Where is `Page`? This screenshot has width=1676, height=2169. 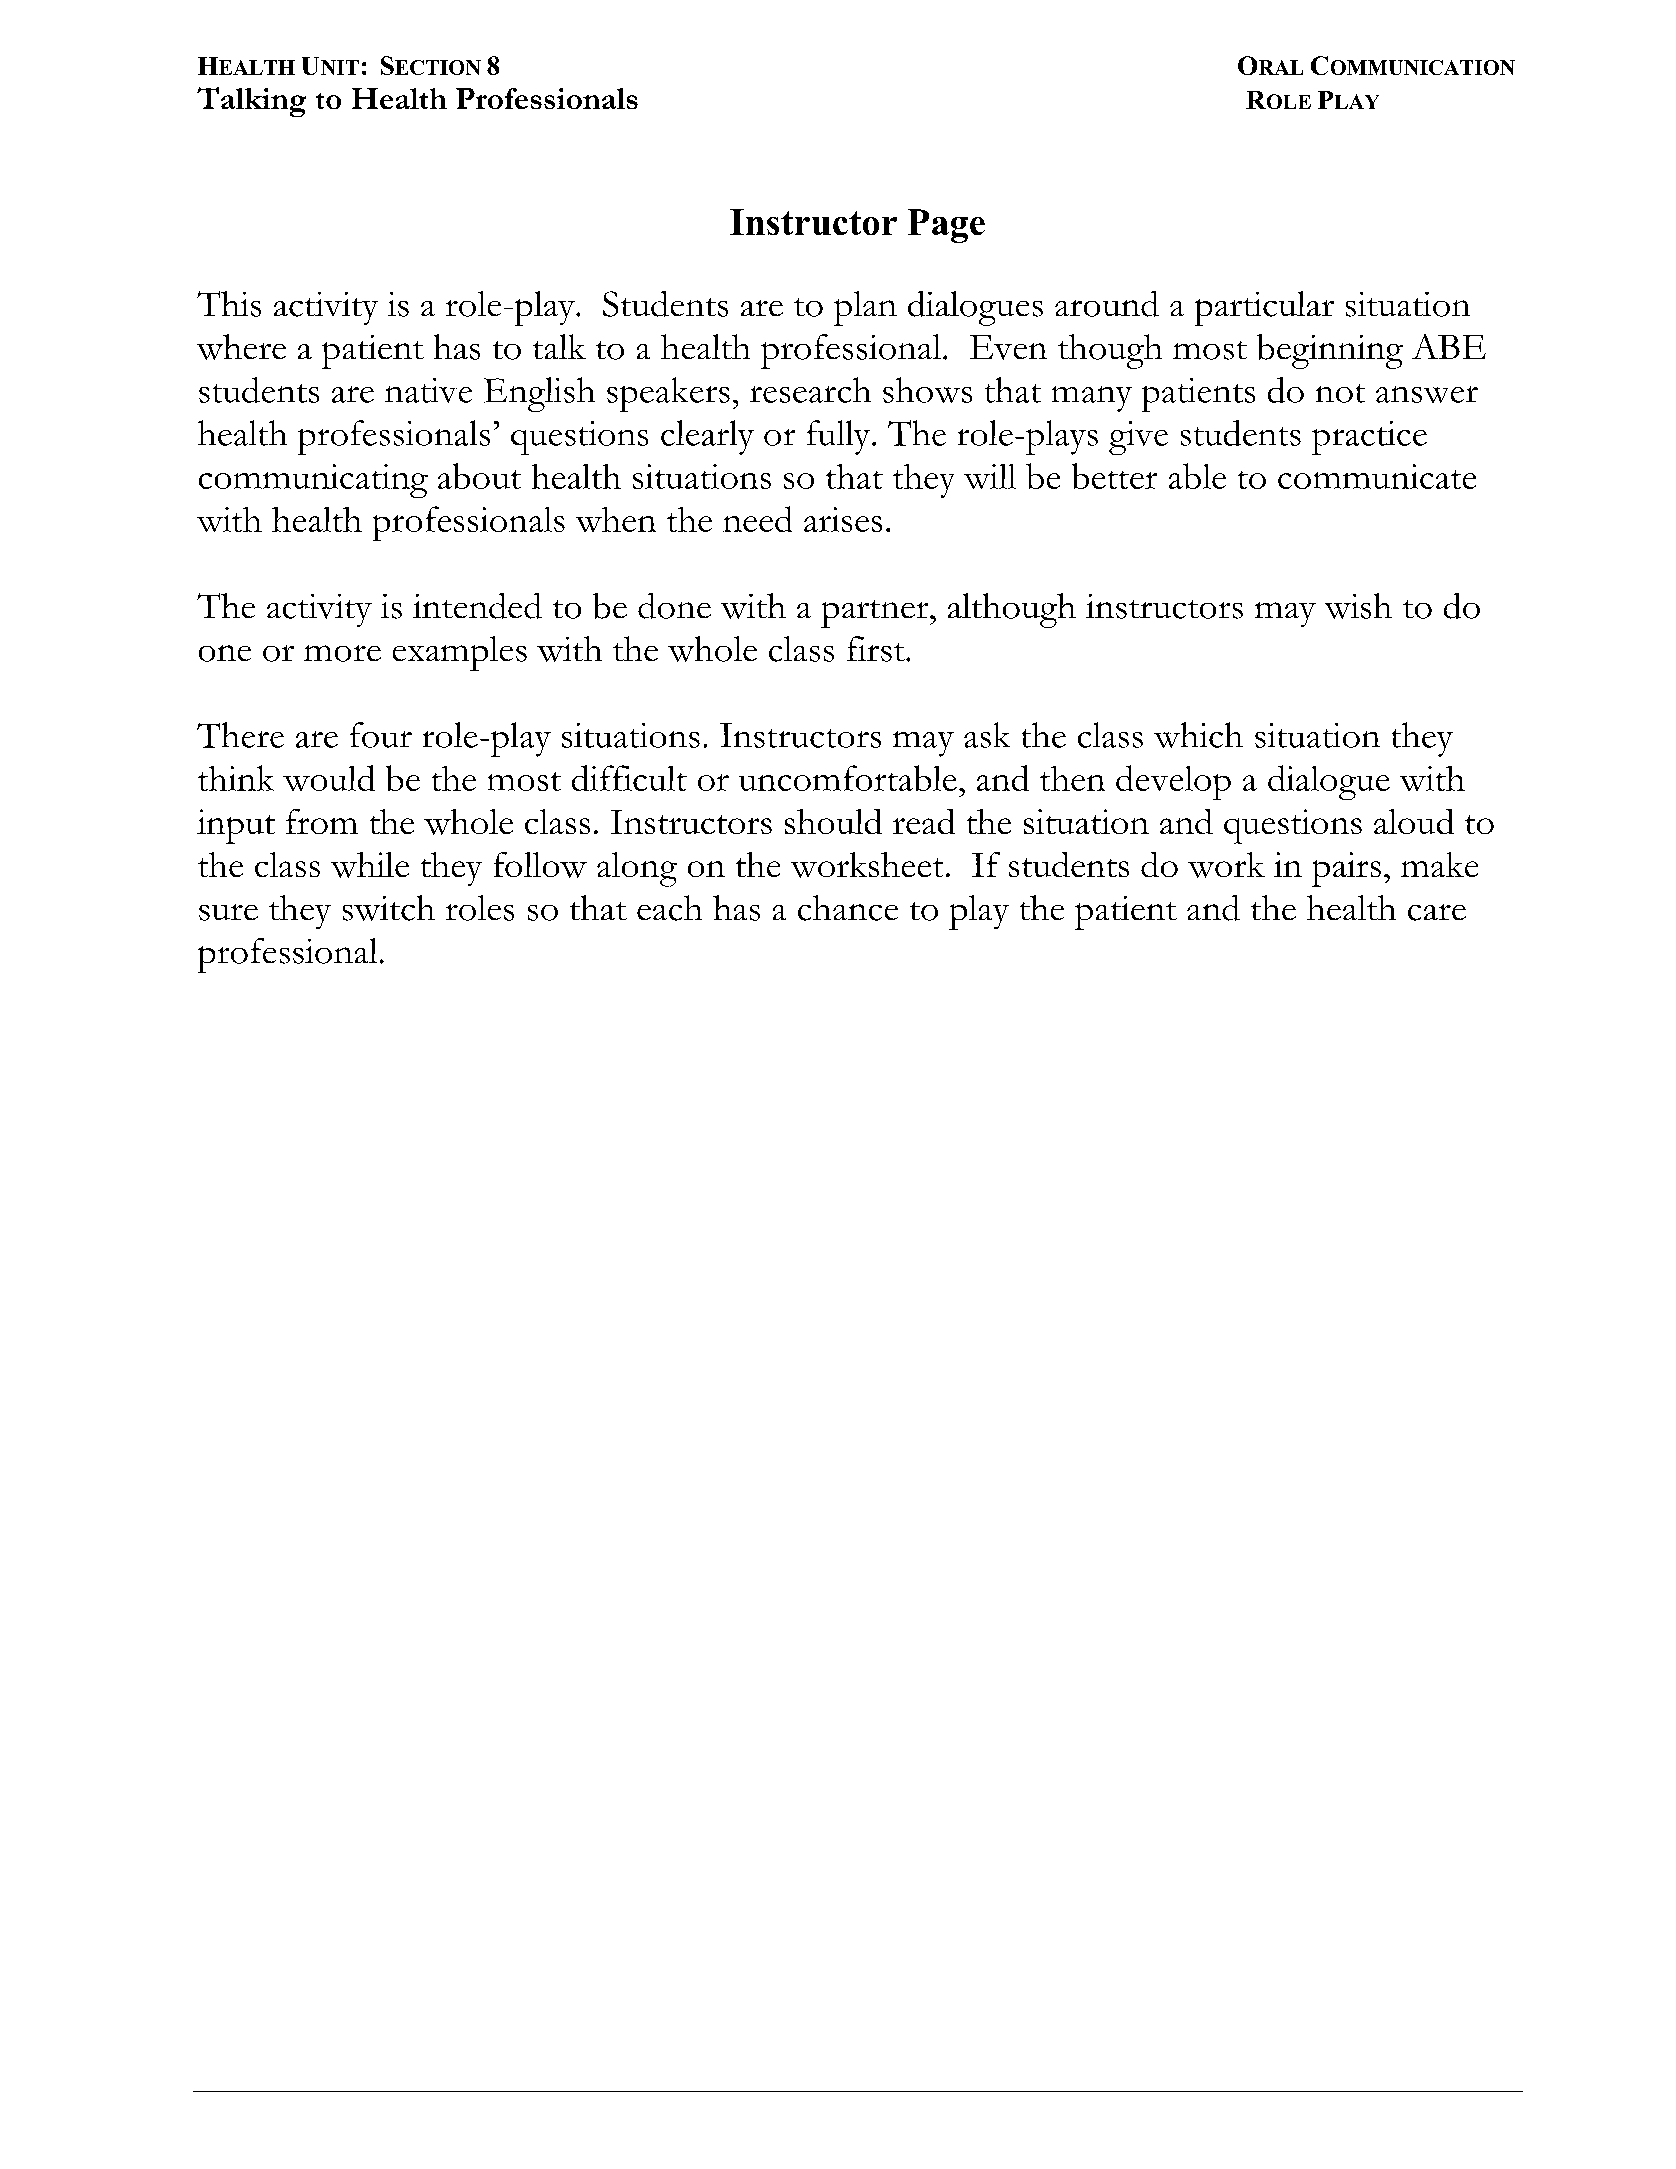 Page is located at coordinates (946, 226).
